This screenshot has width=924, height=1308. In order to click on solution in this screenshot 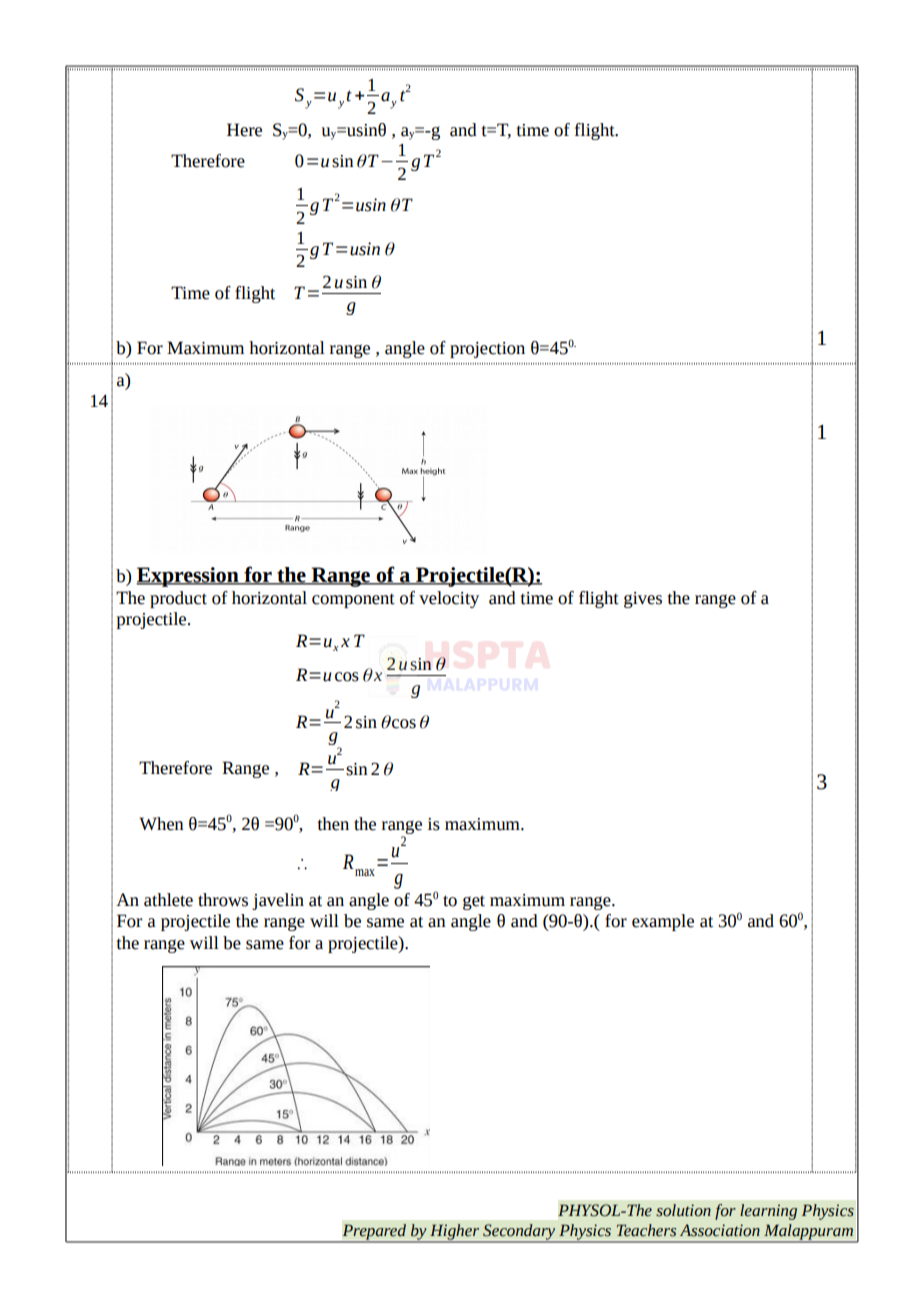, I will do `click(683, 1210)`.
